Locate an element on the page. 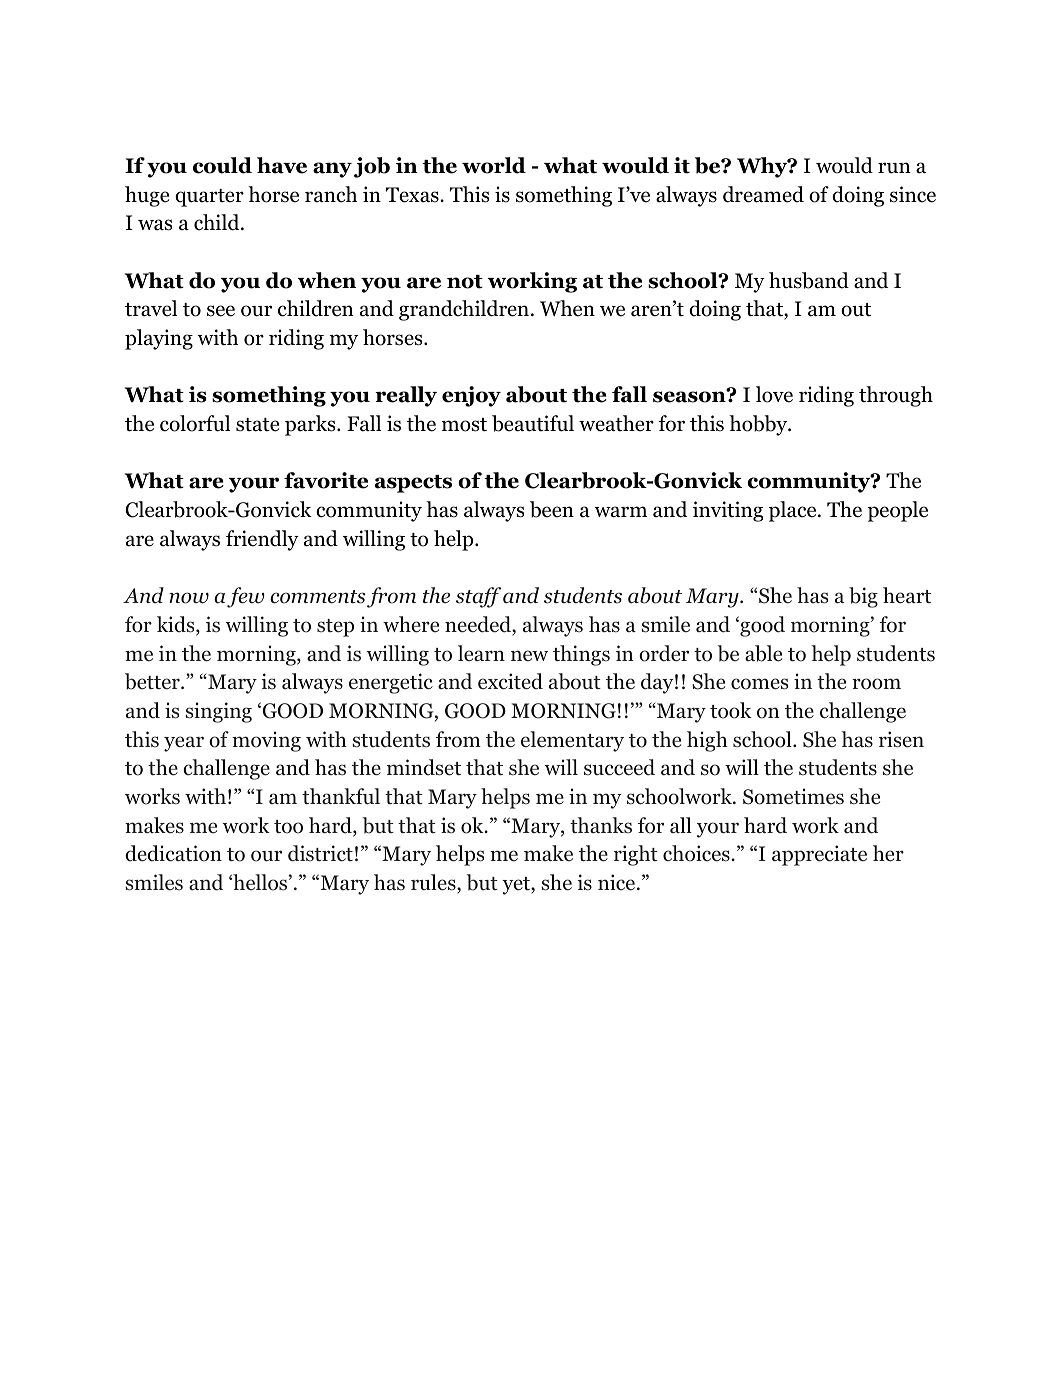 Image resolution: width=1064 pixels, height=1377 pixels. place is located at coordinates (792, 511).
